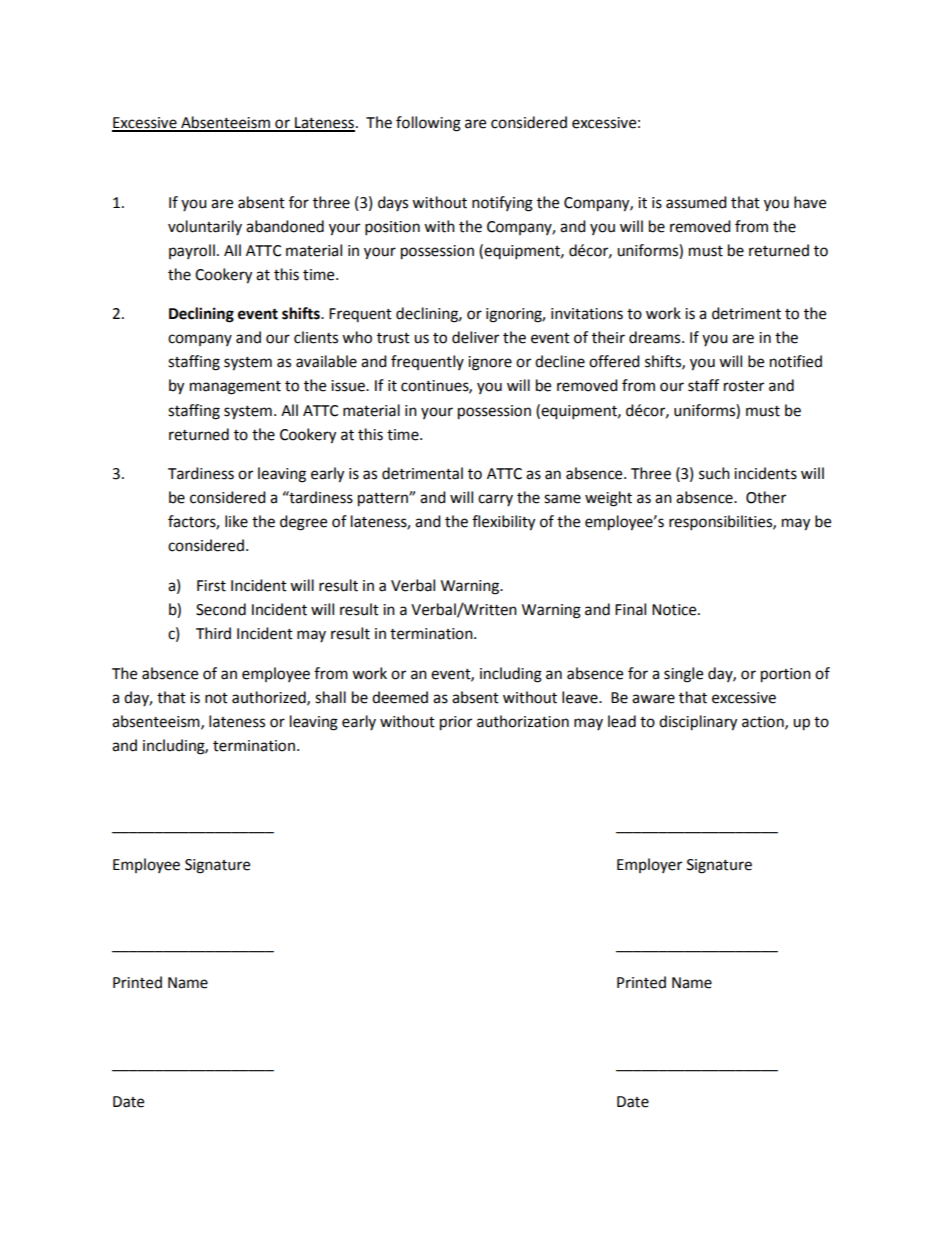 The width and height of the image is (952, 1233). Describe the element at coordinates (649, 865) in the image. I see `Employer` at that location.
